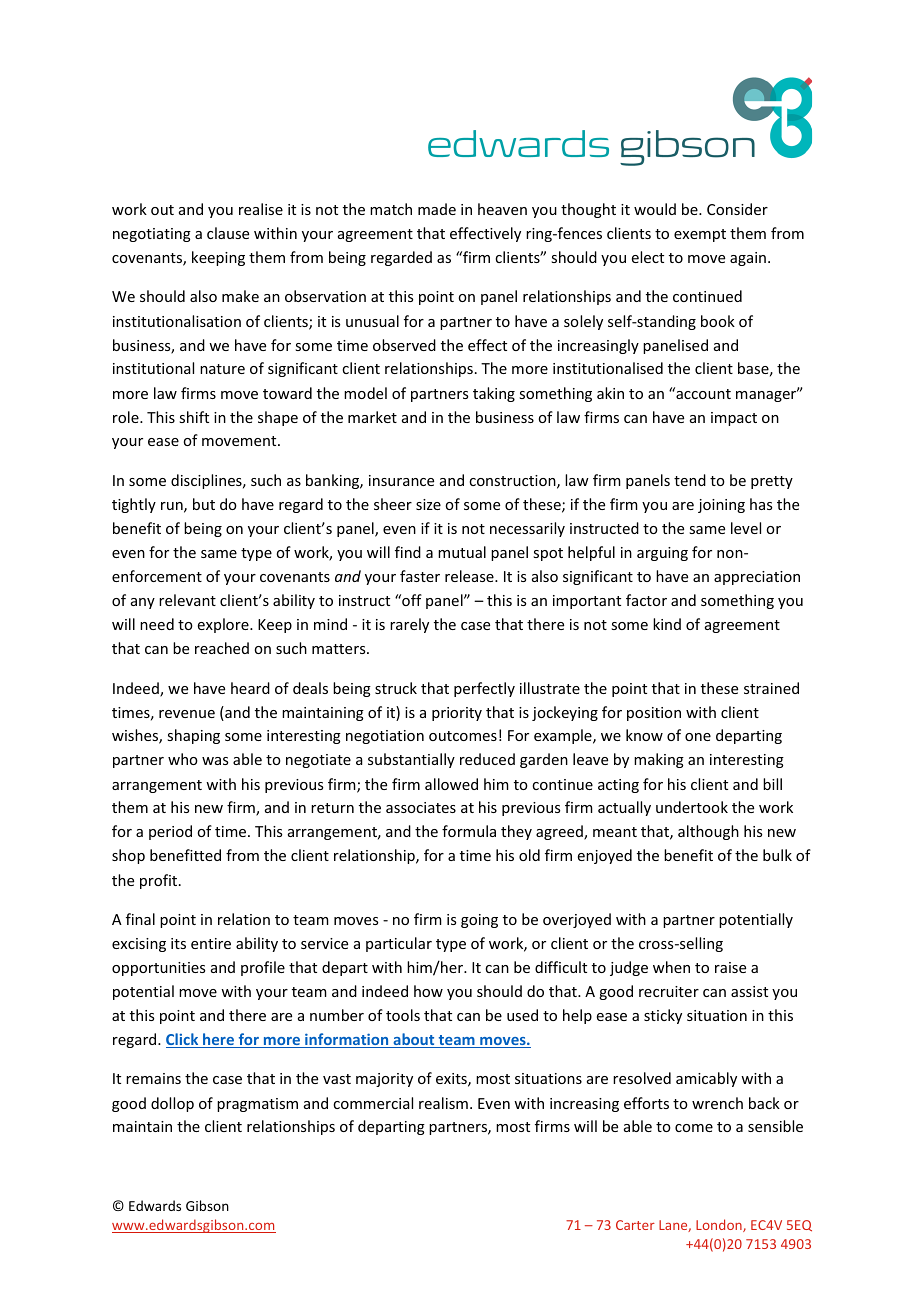  I want to click on shaping, so click(193, 736).
